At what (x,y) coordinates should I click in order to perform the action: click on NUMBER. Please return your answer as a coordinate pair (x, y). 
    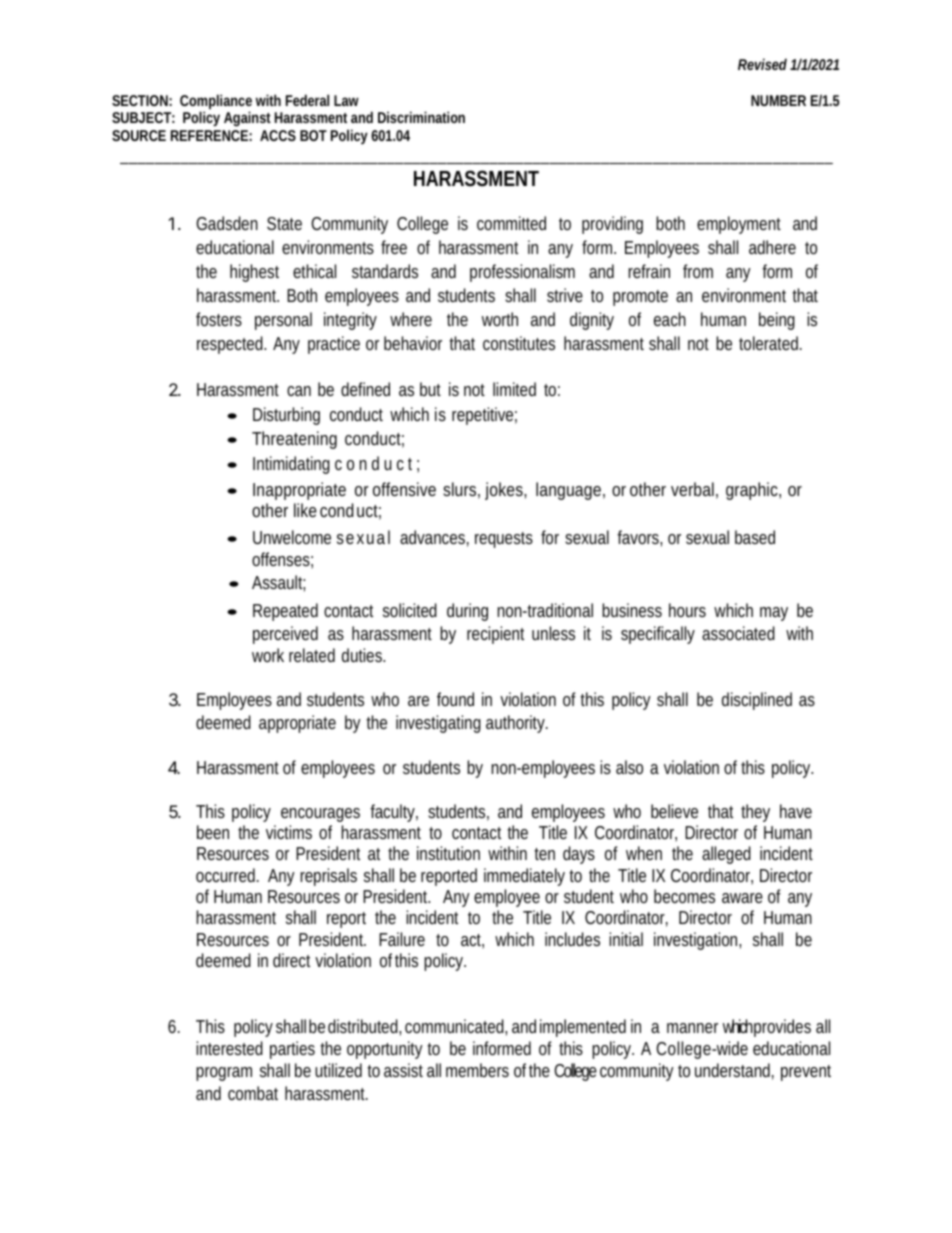
    Looking at the image, I should click on (778, 100).
